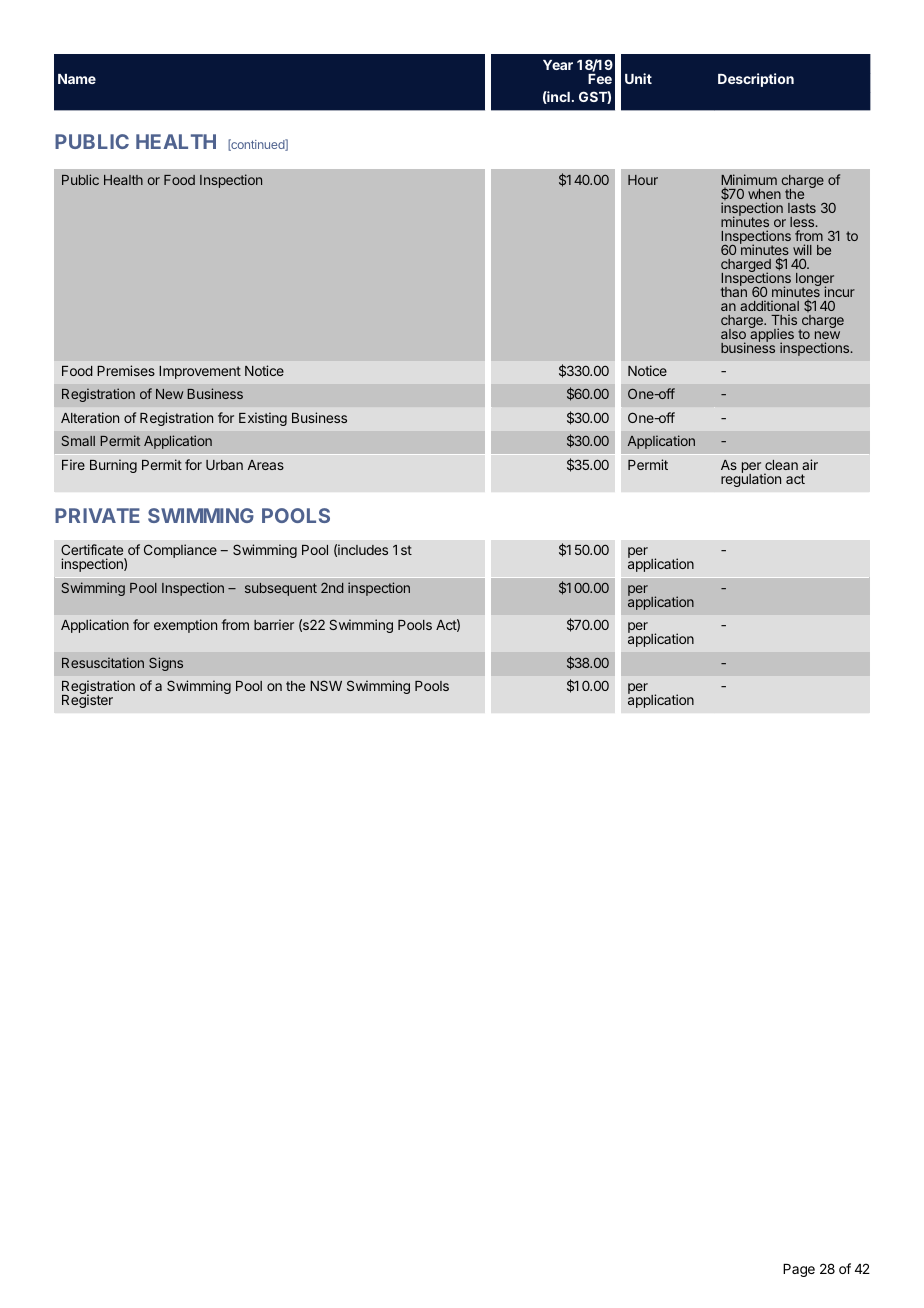  Describe the element at coordinates (77, 79) in the image. I see `Name` at that location.
